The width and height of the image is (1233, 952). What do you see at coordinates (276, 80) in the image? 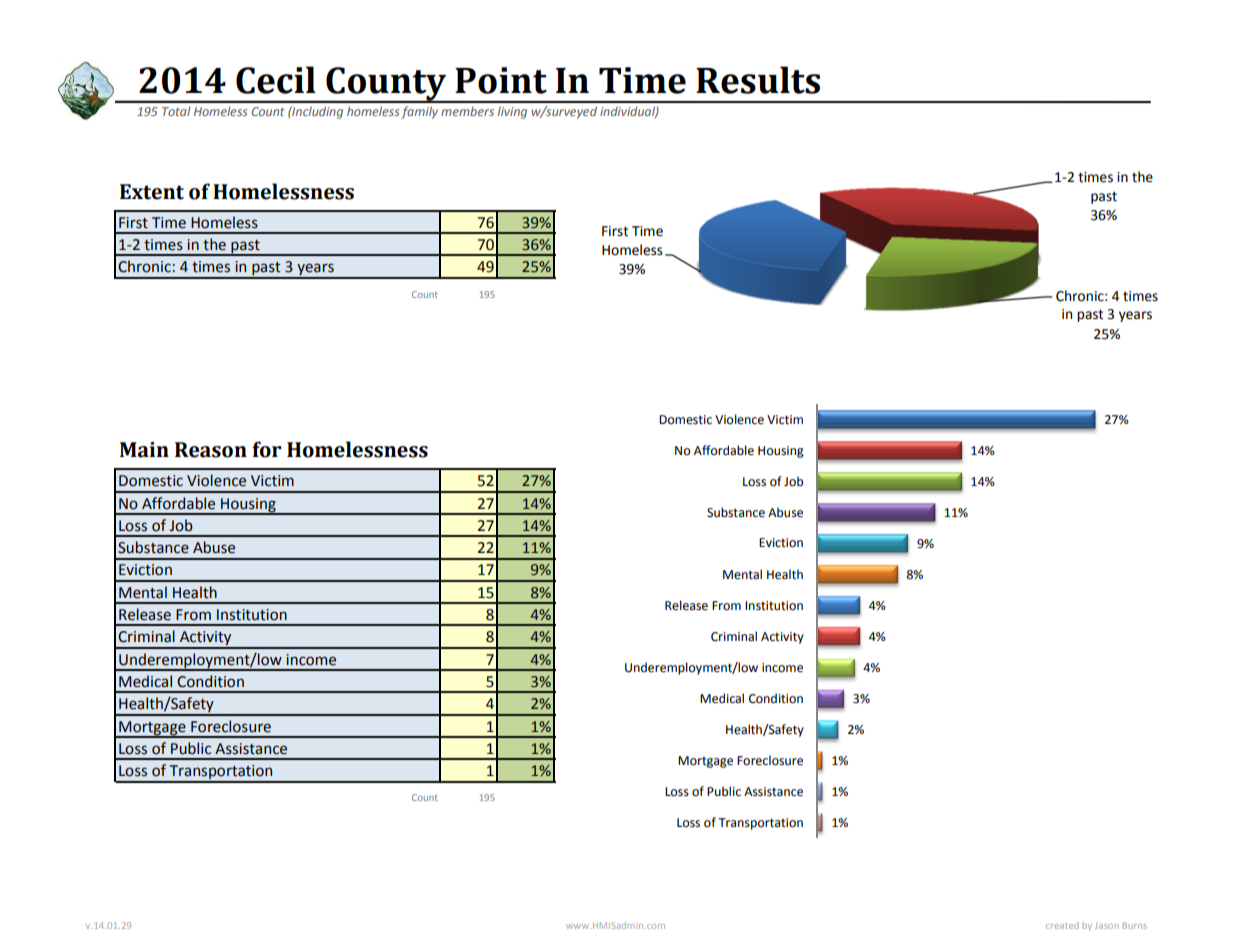
I see `Cecil` at bounding box center [276, 80].
